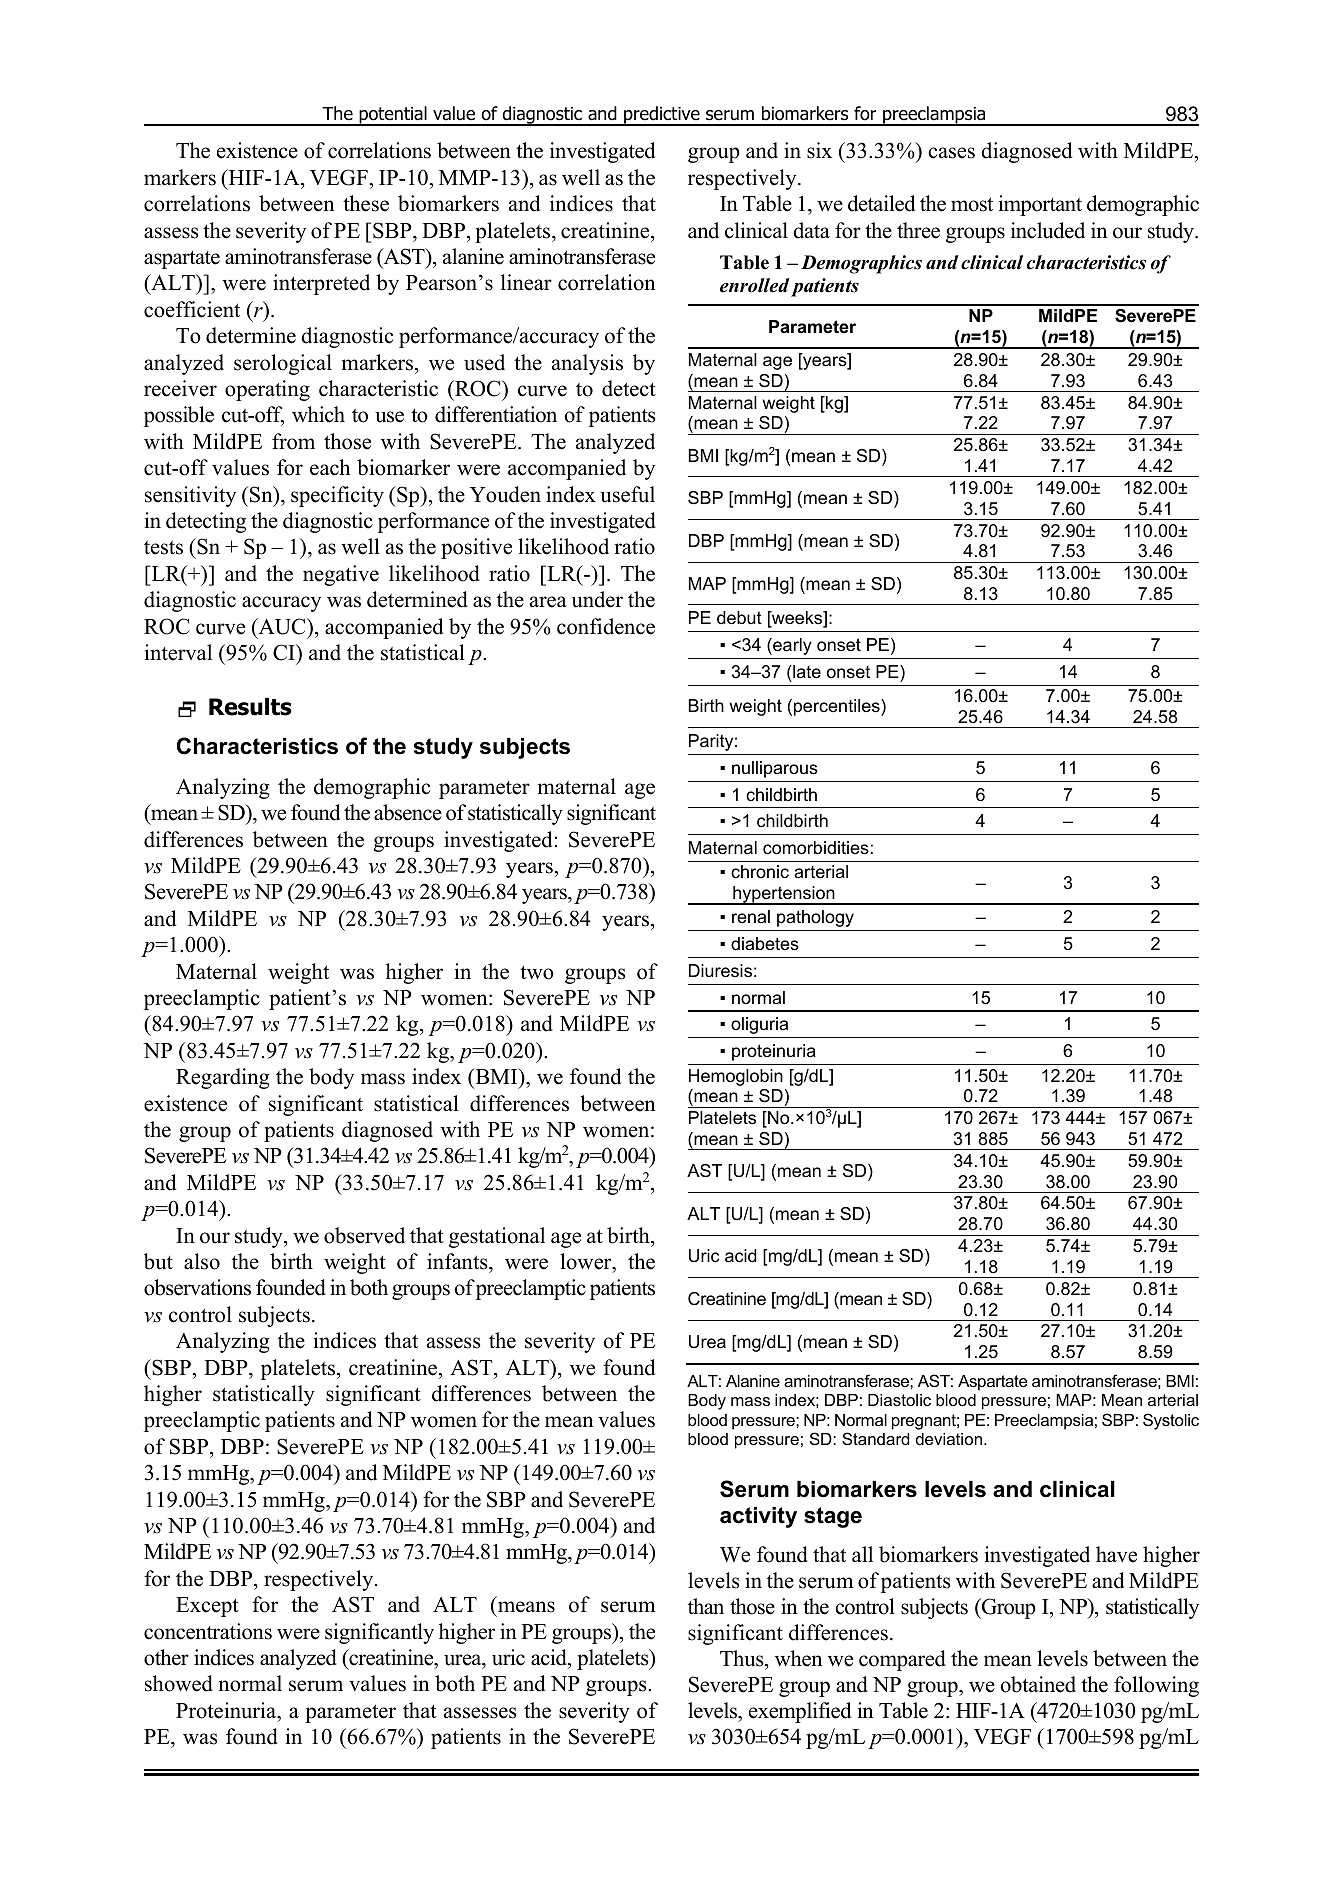 This page has height=1900, width=1343. I want to click on obtained, so click(1038, 1684).
